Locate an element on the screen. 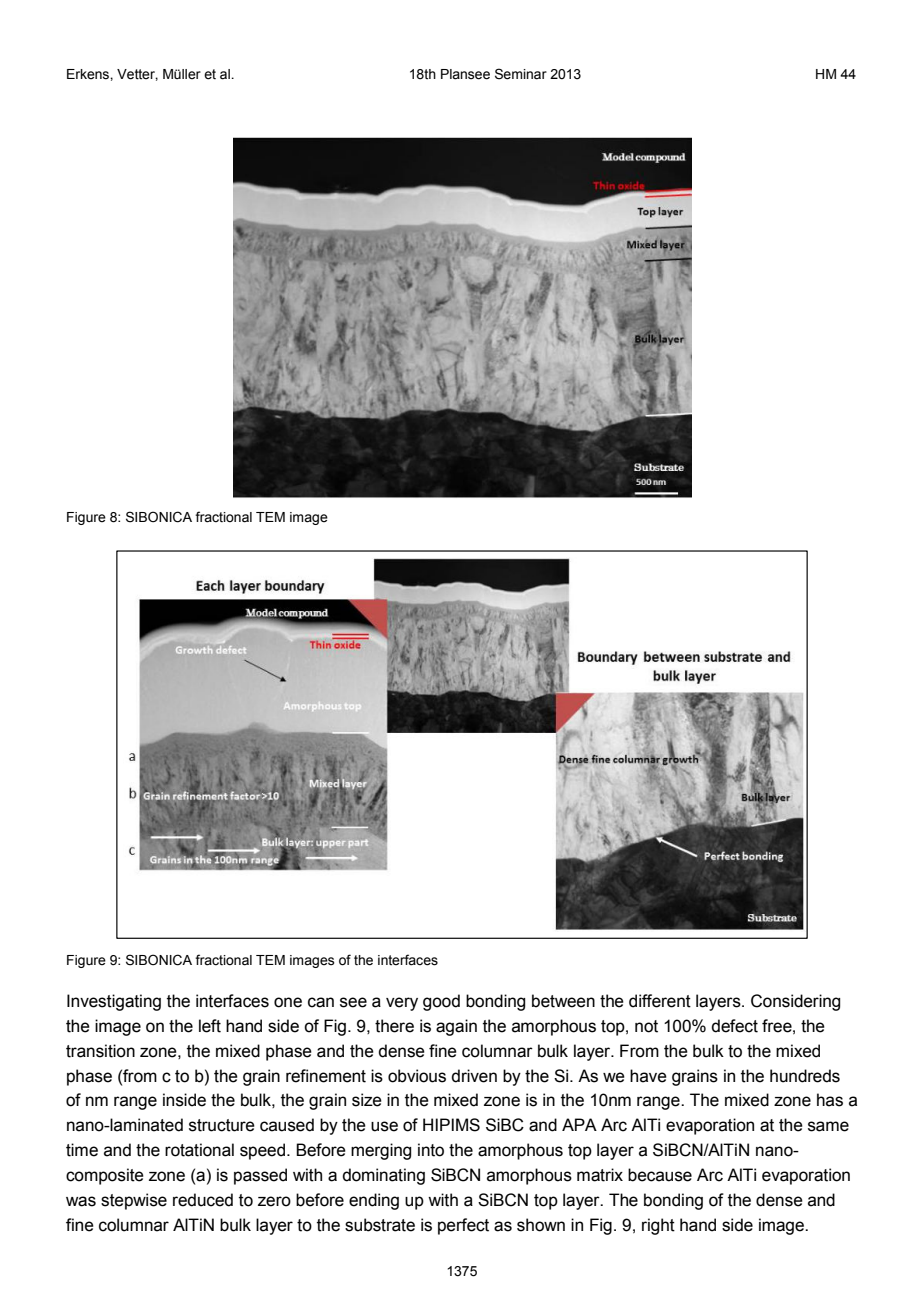 This screenshot has height=1308, width=924. because is located at coordinates (660, 1175).
